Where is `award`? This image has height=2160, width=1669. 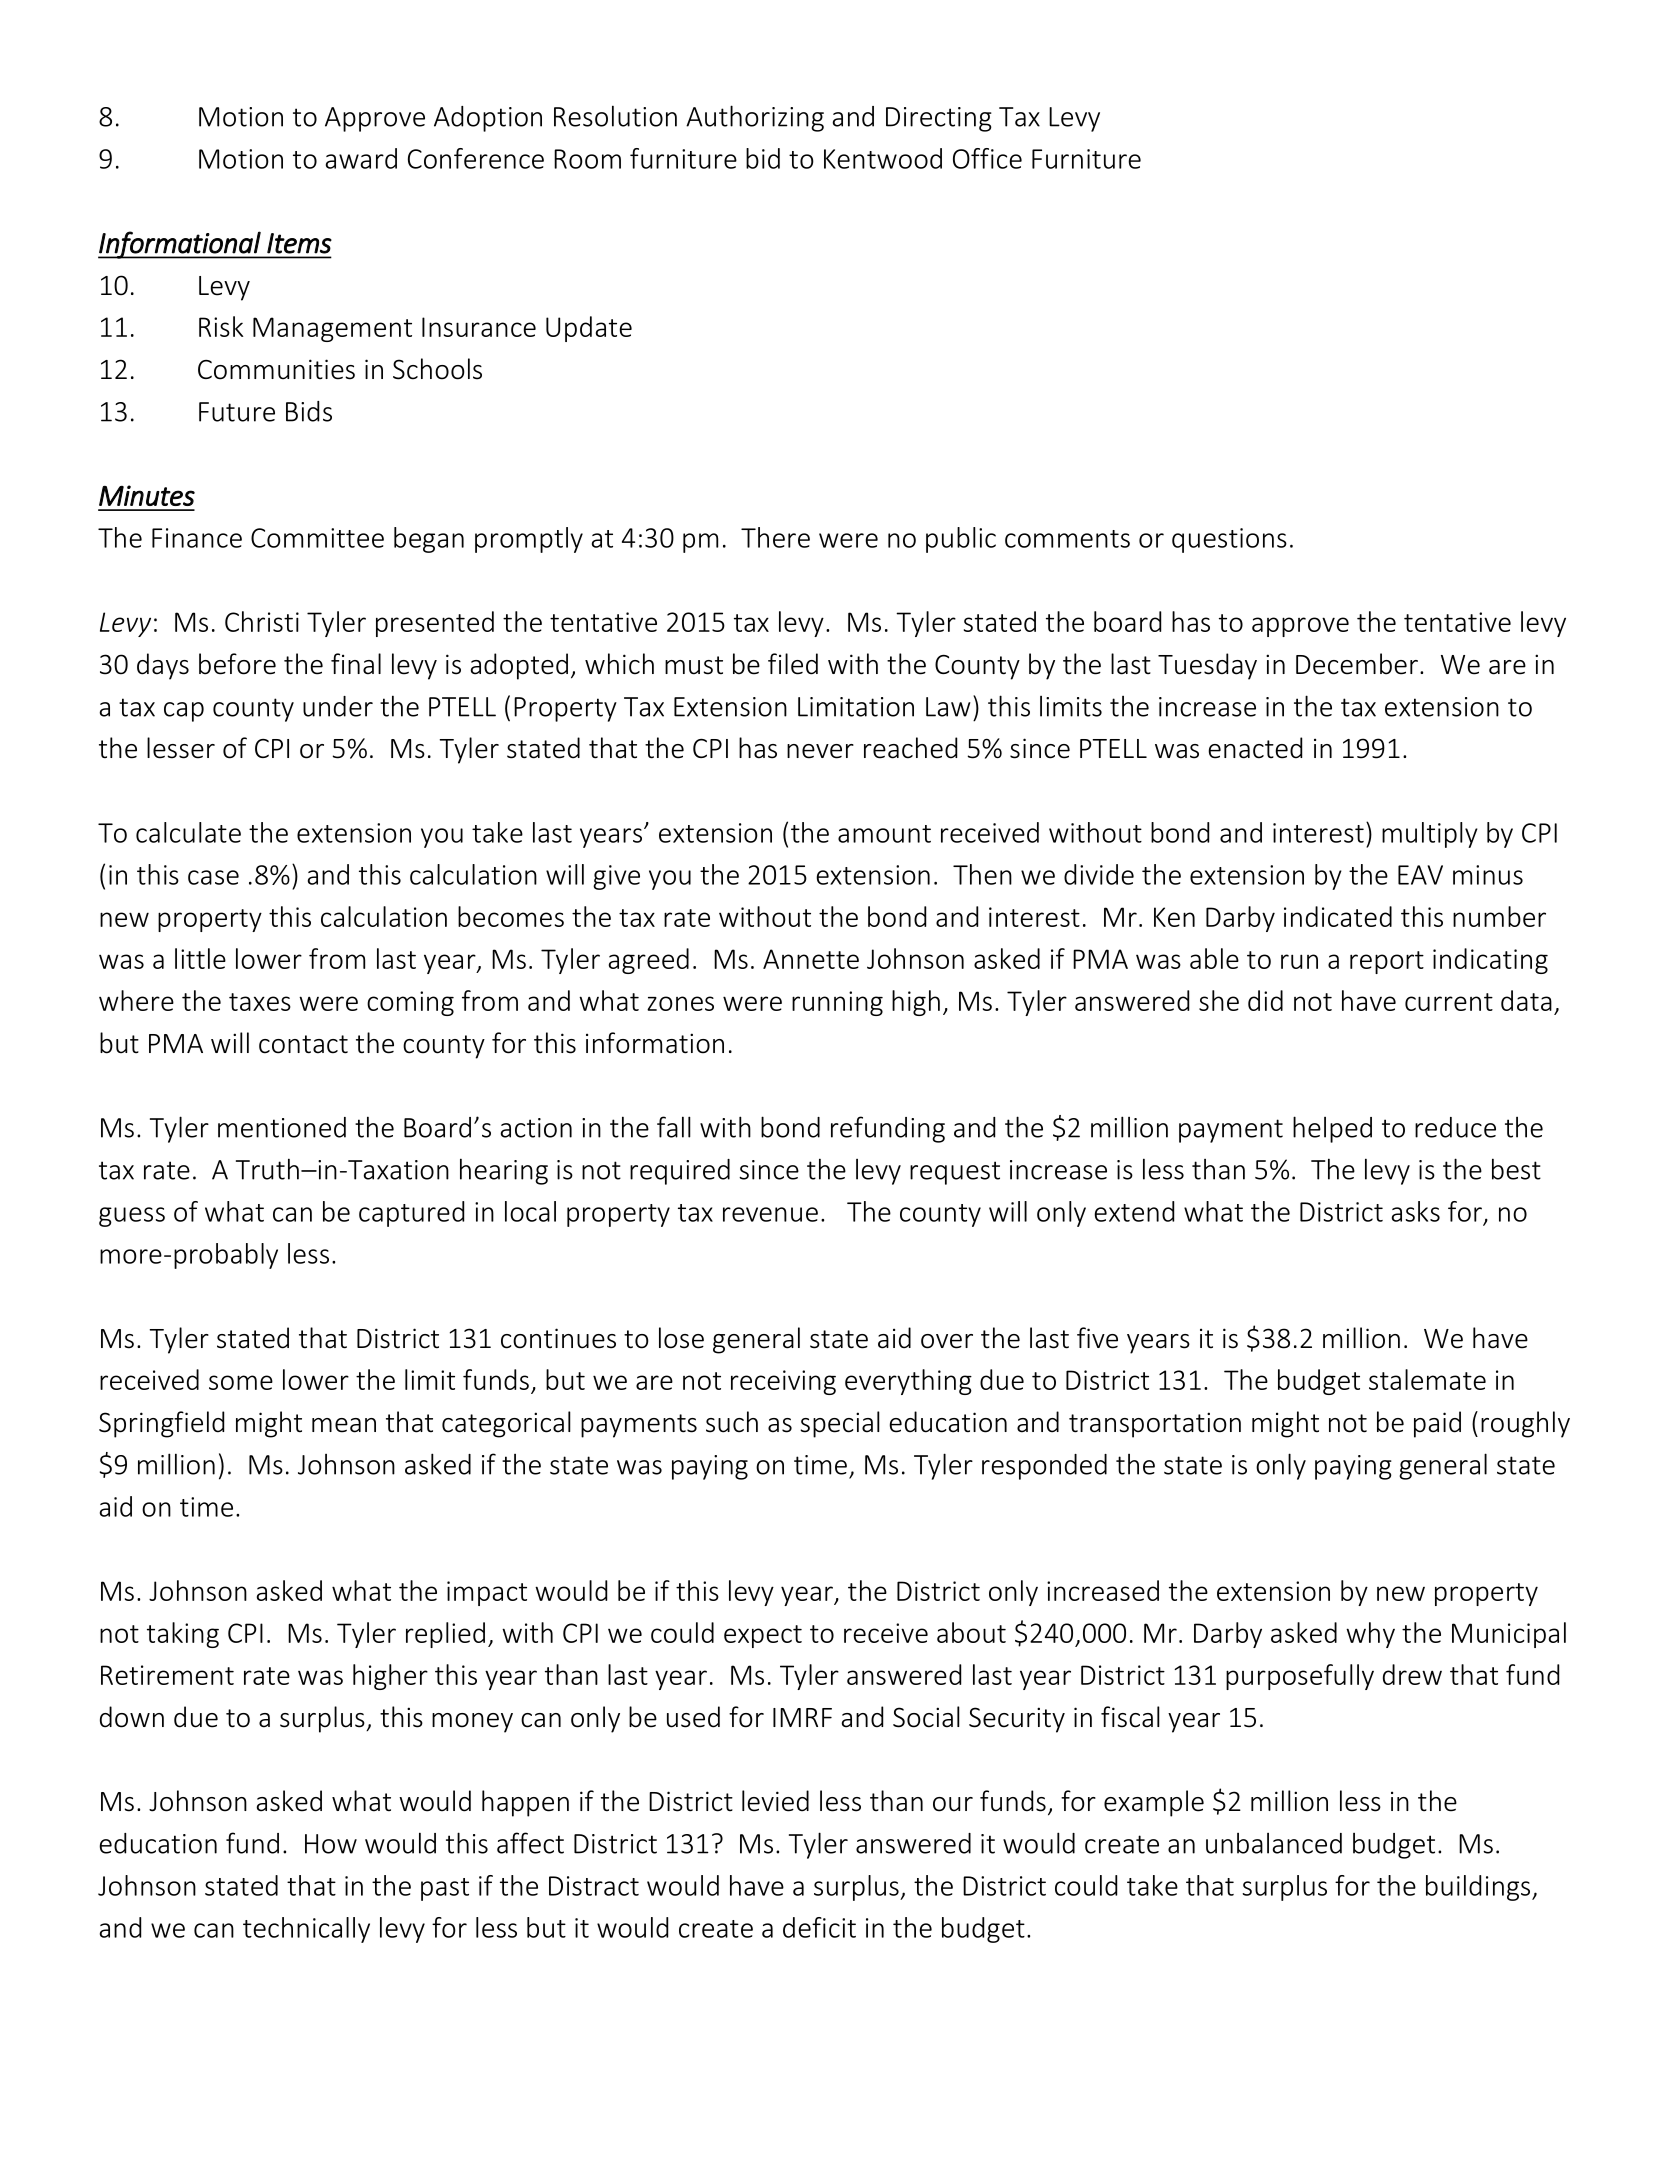
award is located at coordinates (361, 158).
